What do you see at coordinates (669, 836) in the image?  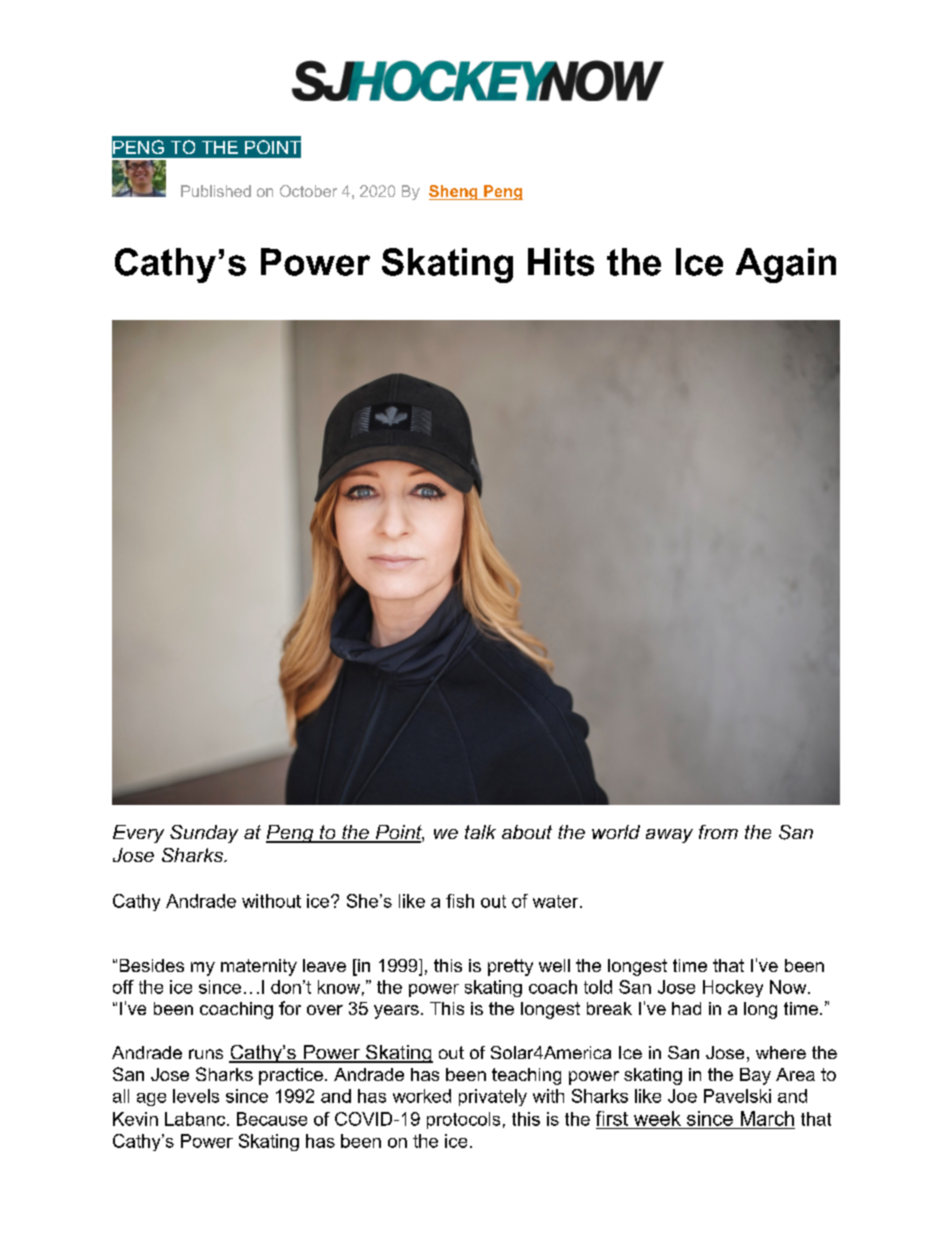 I see `away` at bounding box center [669, 836].
